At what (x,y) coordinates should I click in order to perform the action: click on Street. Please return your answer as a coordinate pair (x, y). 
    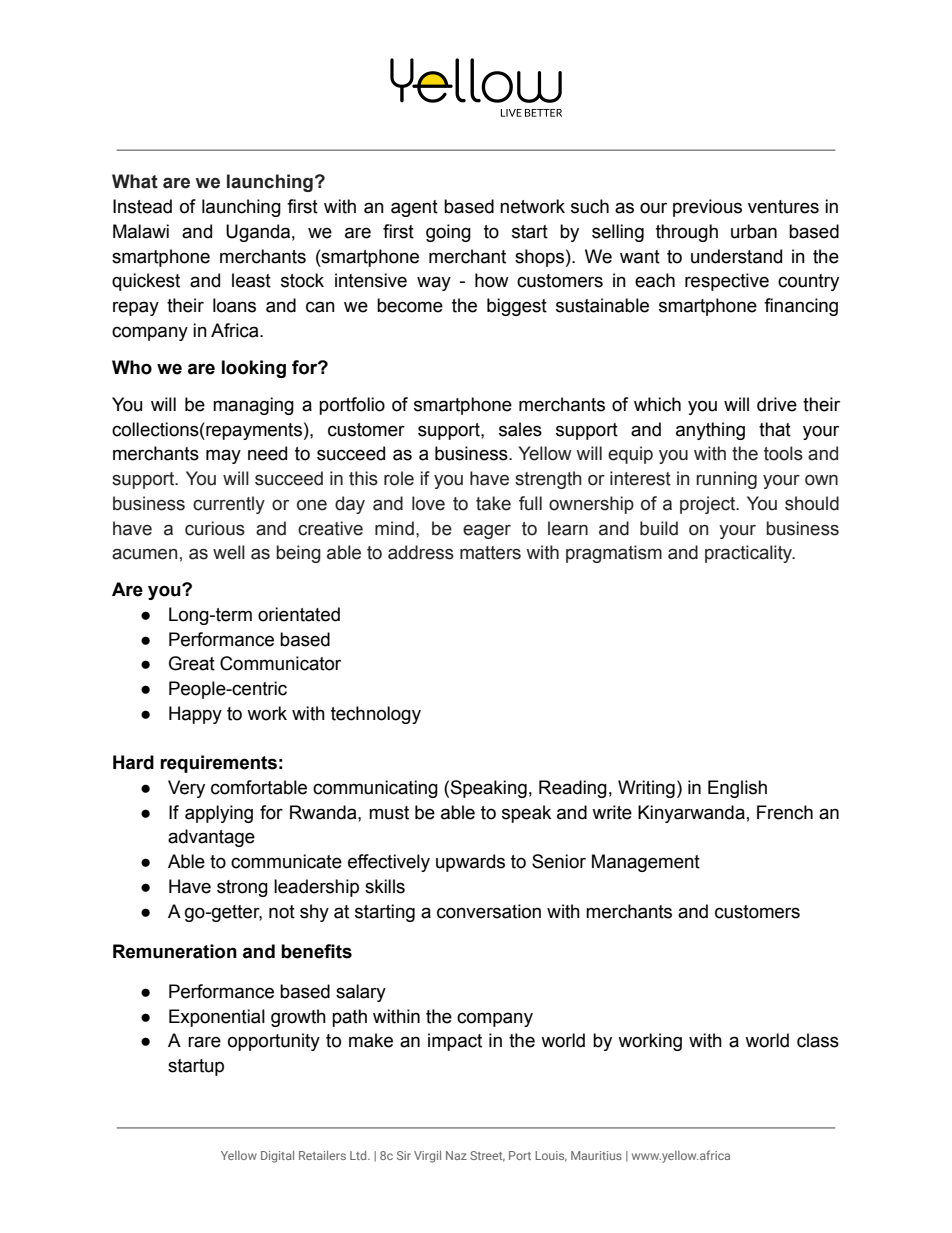
    Looking at the image, I should click on (487, 1156).
